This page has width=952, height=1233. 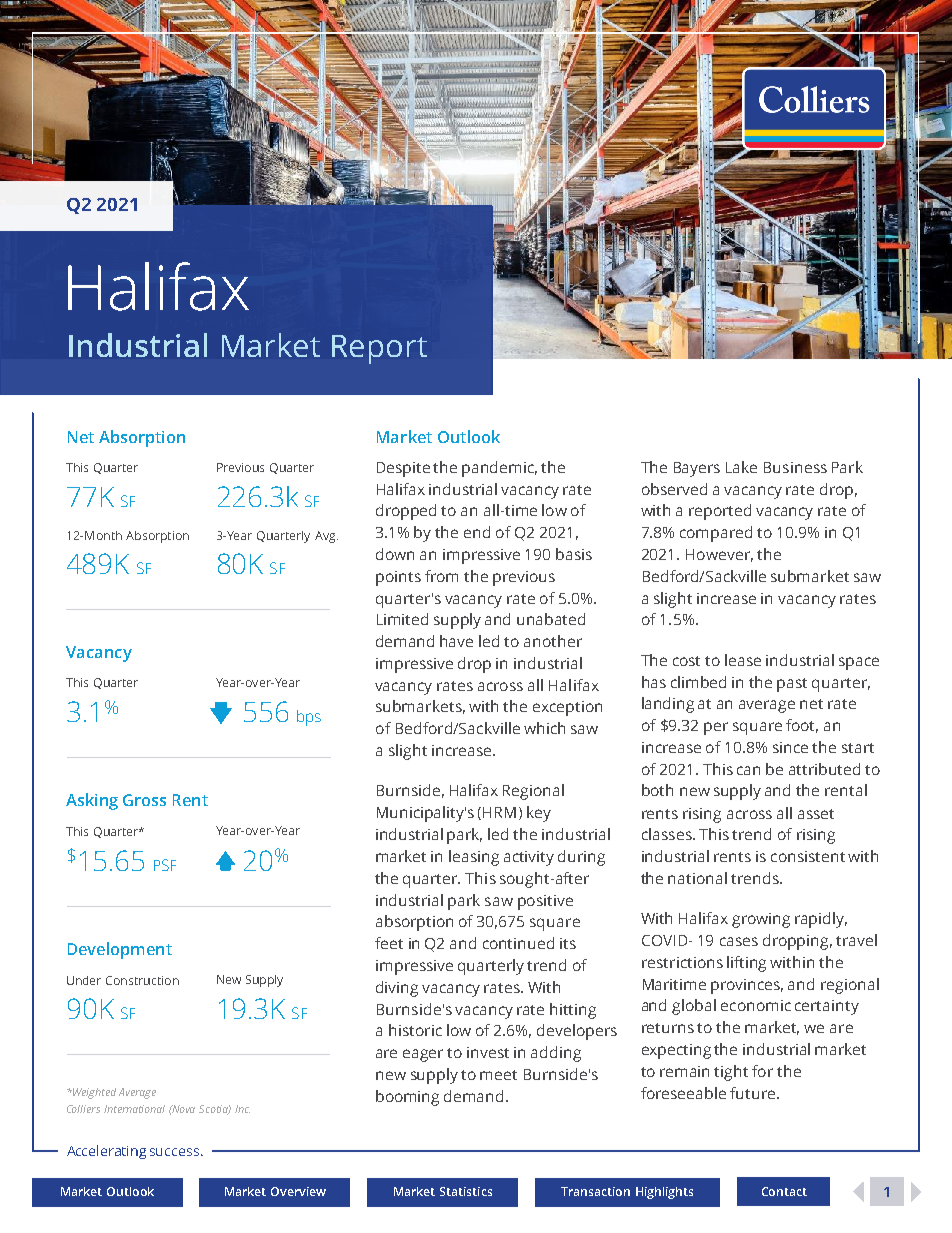 What do you see at coordinates (518, 943) in the page?
I see `continued` at bounding box center [518, 943].
